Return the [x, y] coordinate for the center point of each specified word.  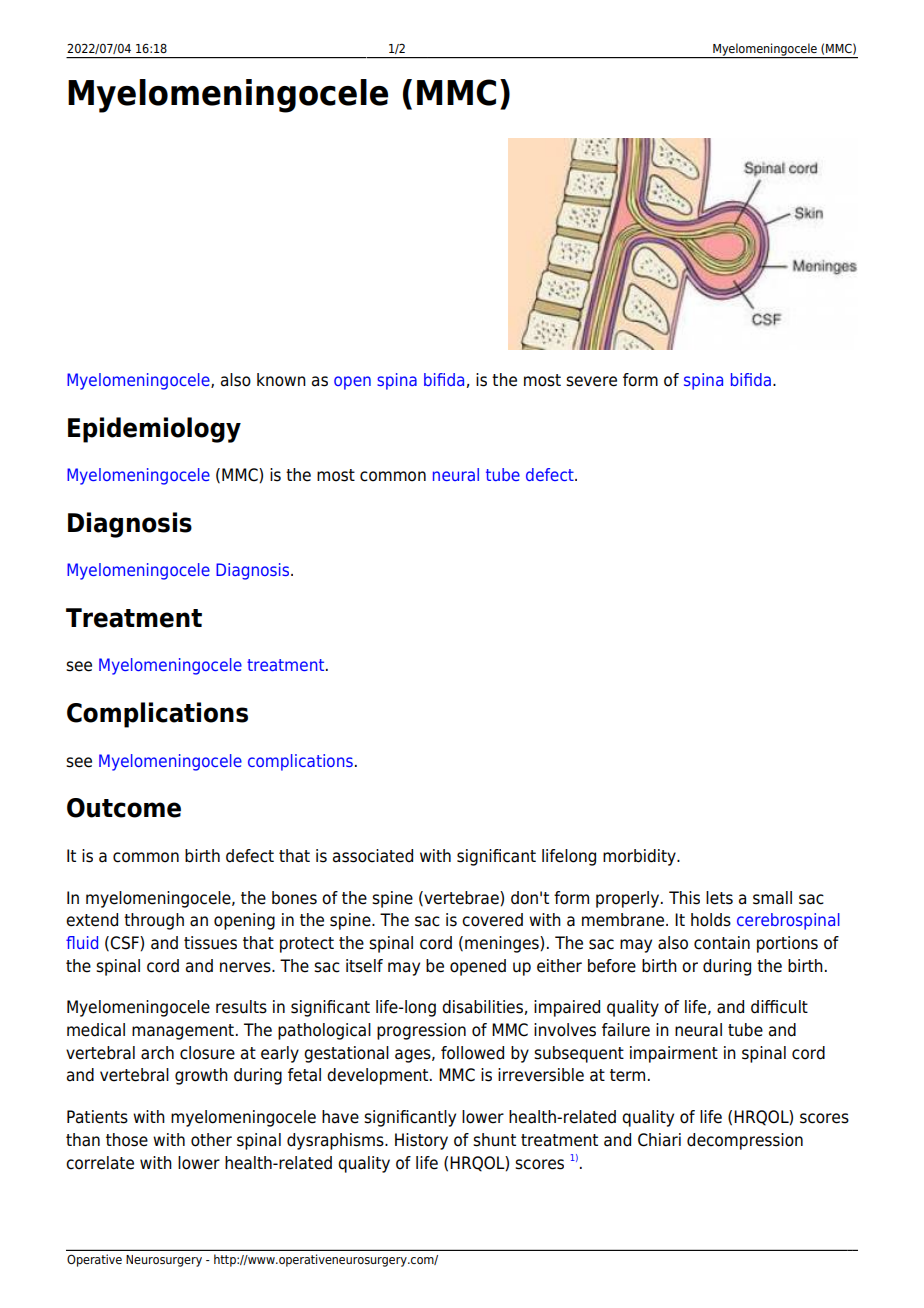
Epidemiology [154, 430]
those [127, 1140]
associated [373, 856]
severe [591, 381]
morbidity [640, 857]
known [281, 380]
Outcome [124, 808]
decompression [745, 1141]
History [421, 1141]
